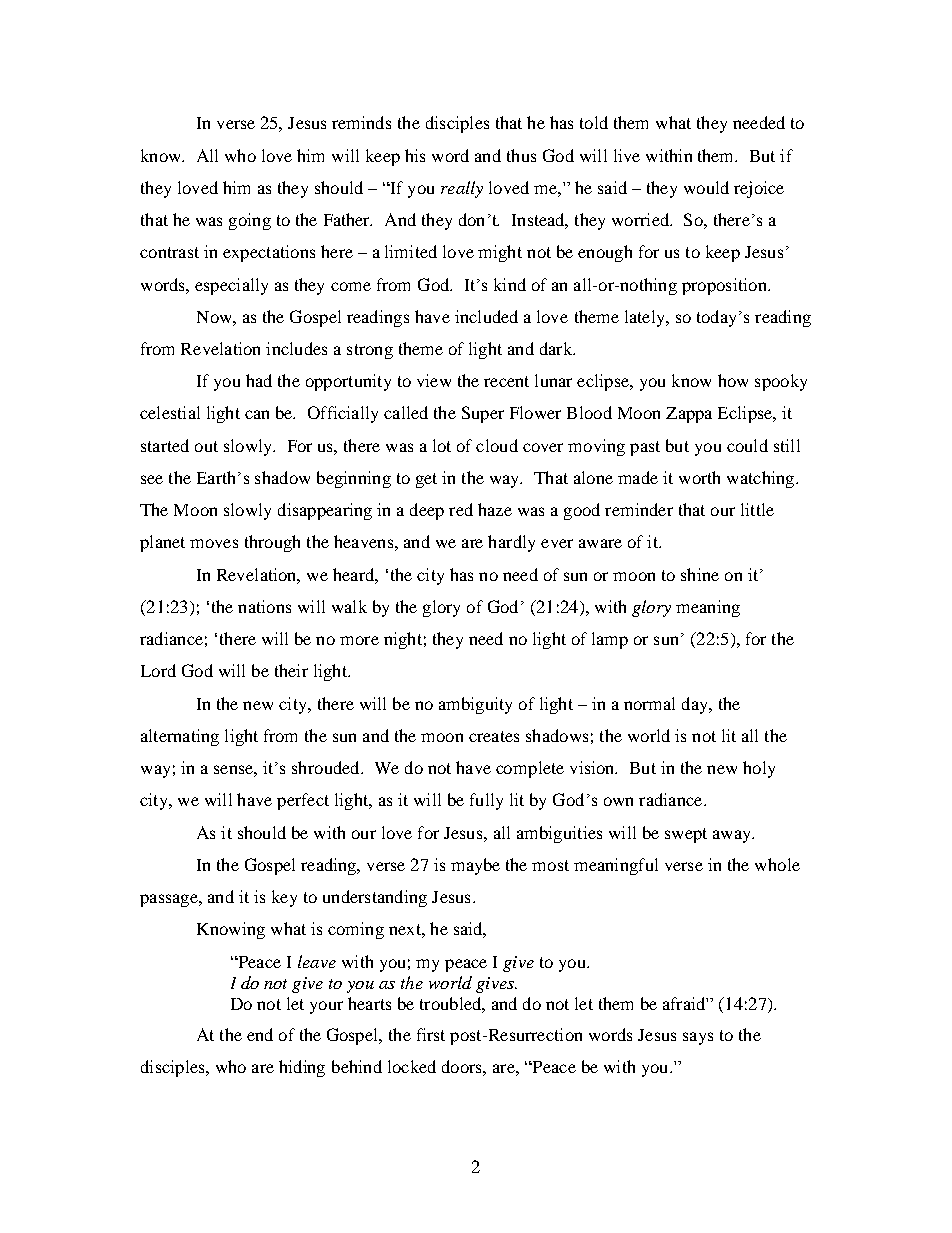  What do you see at coordinates (260, 1034) in the screenshot?
I see `end` at bounding box center [260, 1034].
